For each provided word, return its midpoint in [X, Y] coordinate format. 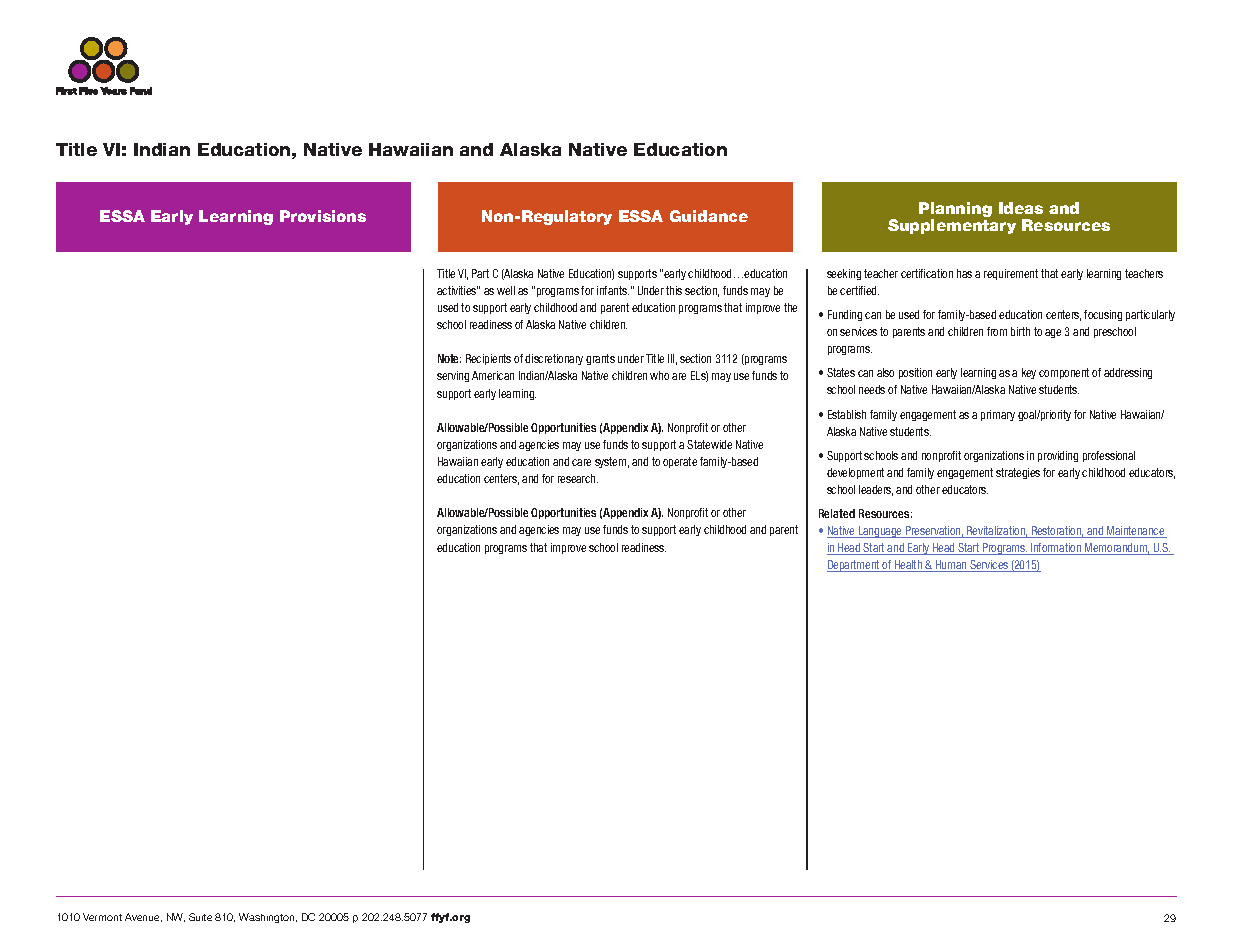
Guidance [709, 216]
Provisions [323, 216]
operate [680, 462]
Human [951, 566]
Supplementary [952, 226]
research [578, 478]
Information [1056, 549]
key [1029, 373]
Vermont [102, 917]
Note [449, 358]
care [581, 462]
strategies [1018, 473]
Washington [268, 918]
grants [600, 359]
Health [909, 566]
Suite [200, 917]
